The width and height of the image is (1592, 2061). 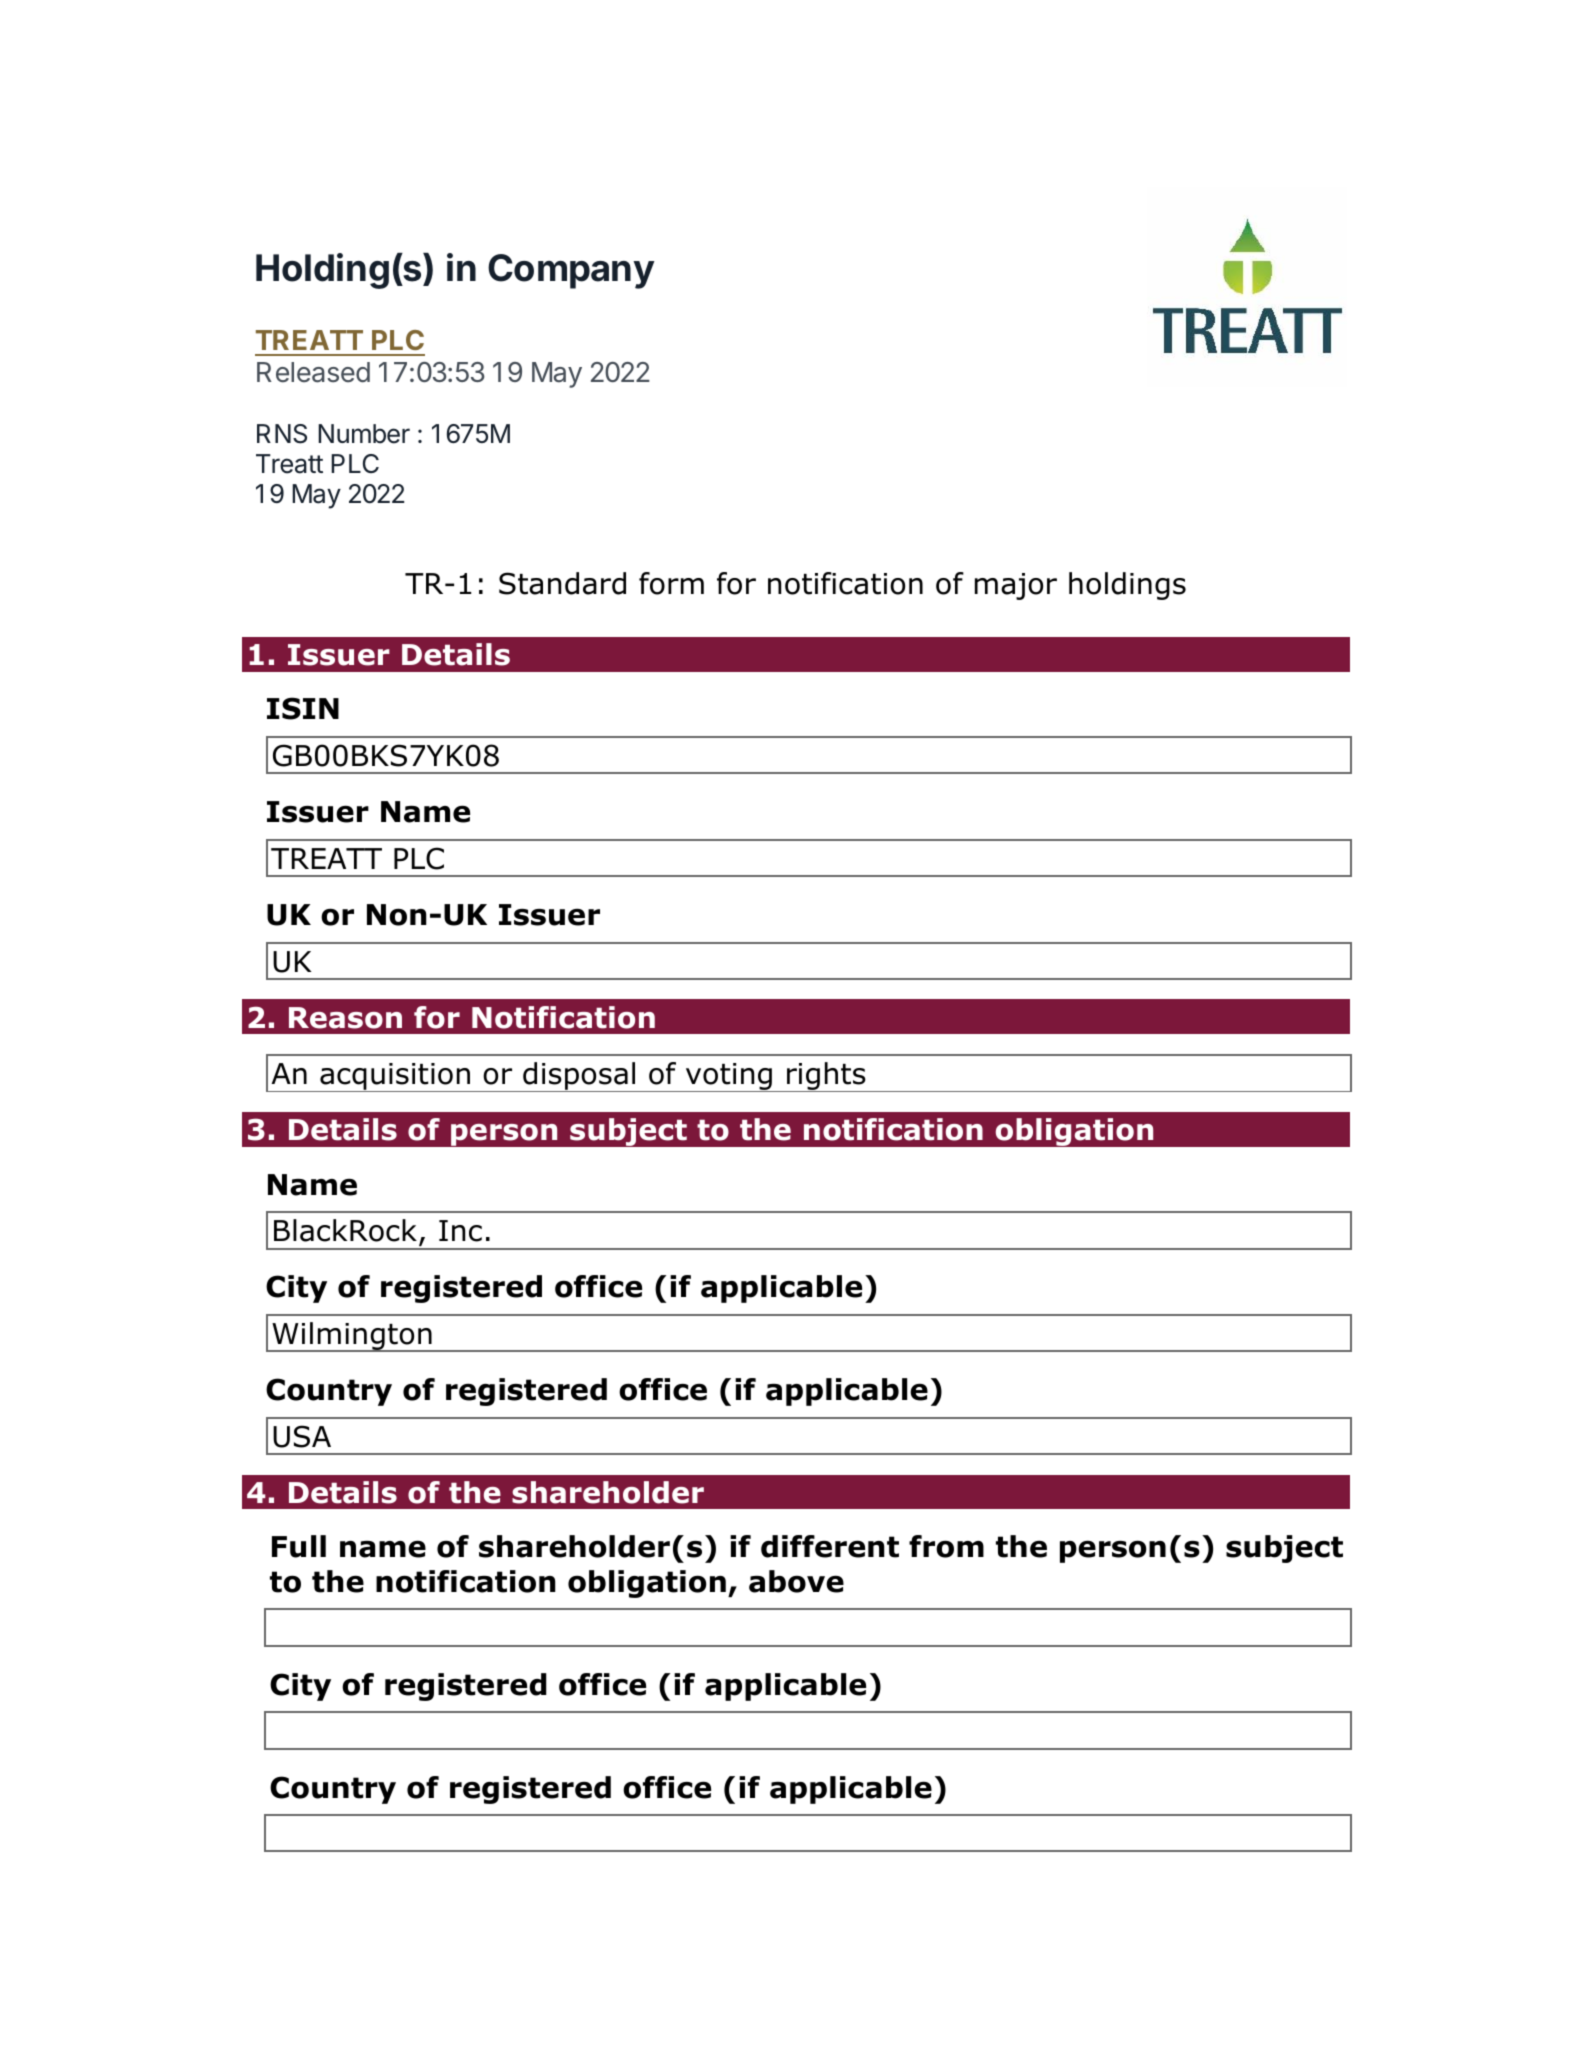 I want to click on form, so click(x=671, y=583).
